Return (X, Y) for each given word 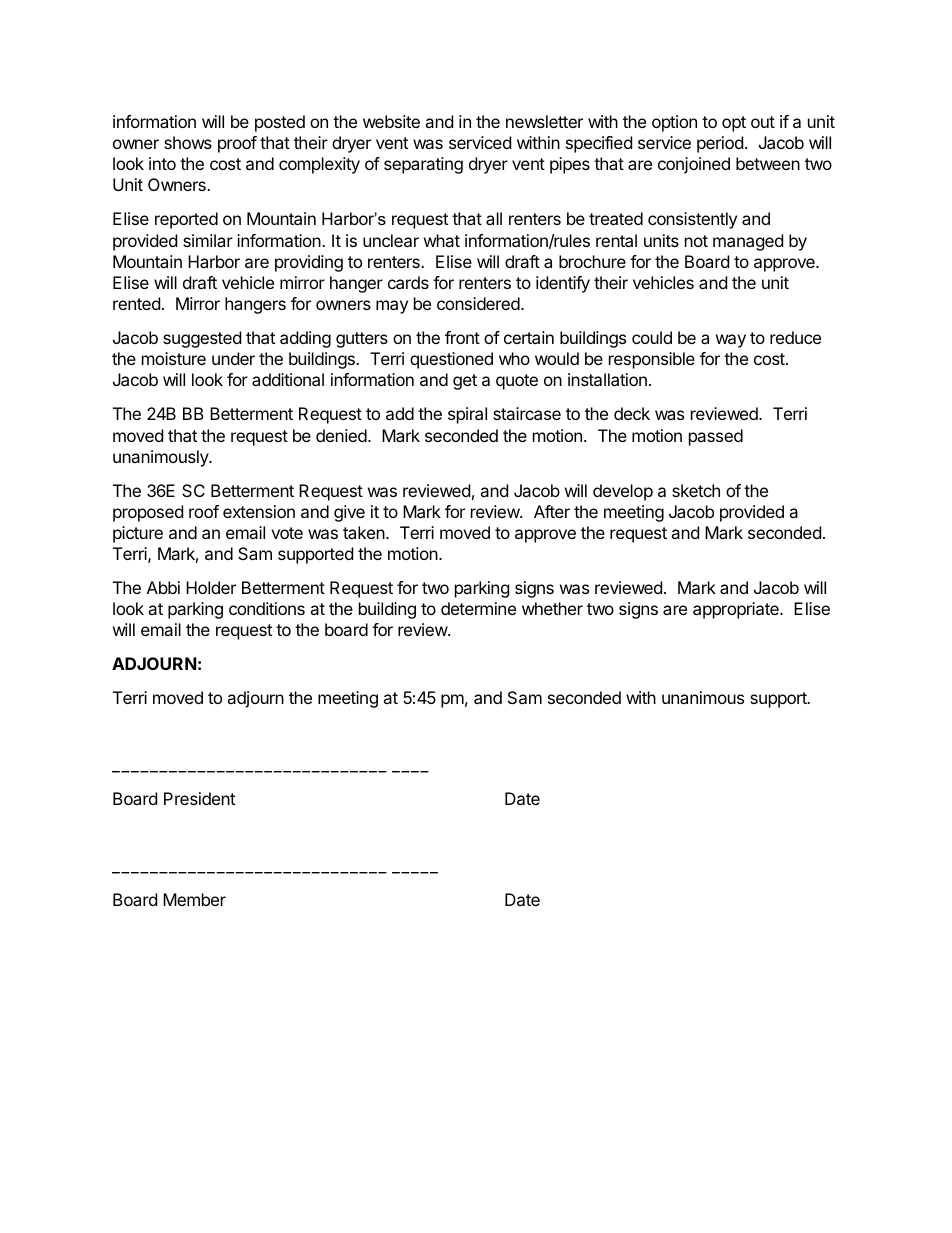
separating (423, 165)
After (552, 511)
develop (623, 492)
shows (188, 142)
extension (259, 511)
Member (194, 899)
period (720, 144)
